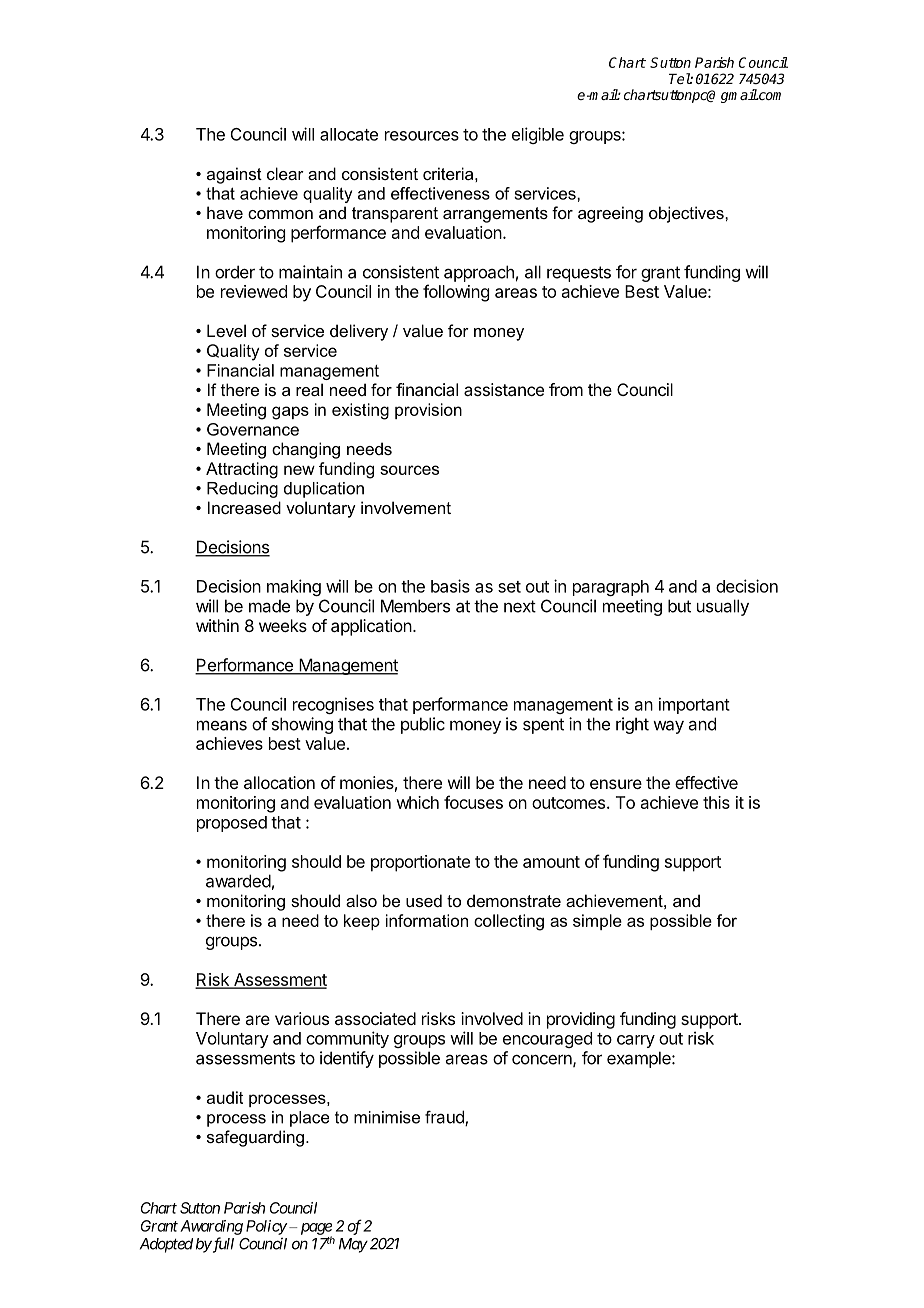 The width and height of the screenshot is (924, 1308). Describe the element at coordinates (579, 274) in the screenshot. I see `requests` at that location.
